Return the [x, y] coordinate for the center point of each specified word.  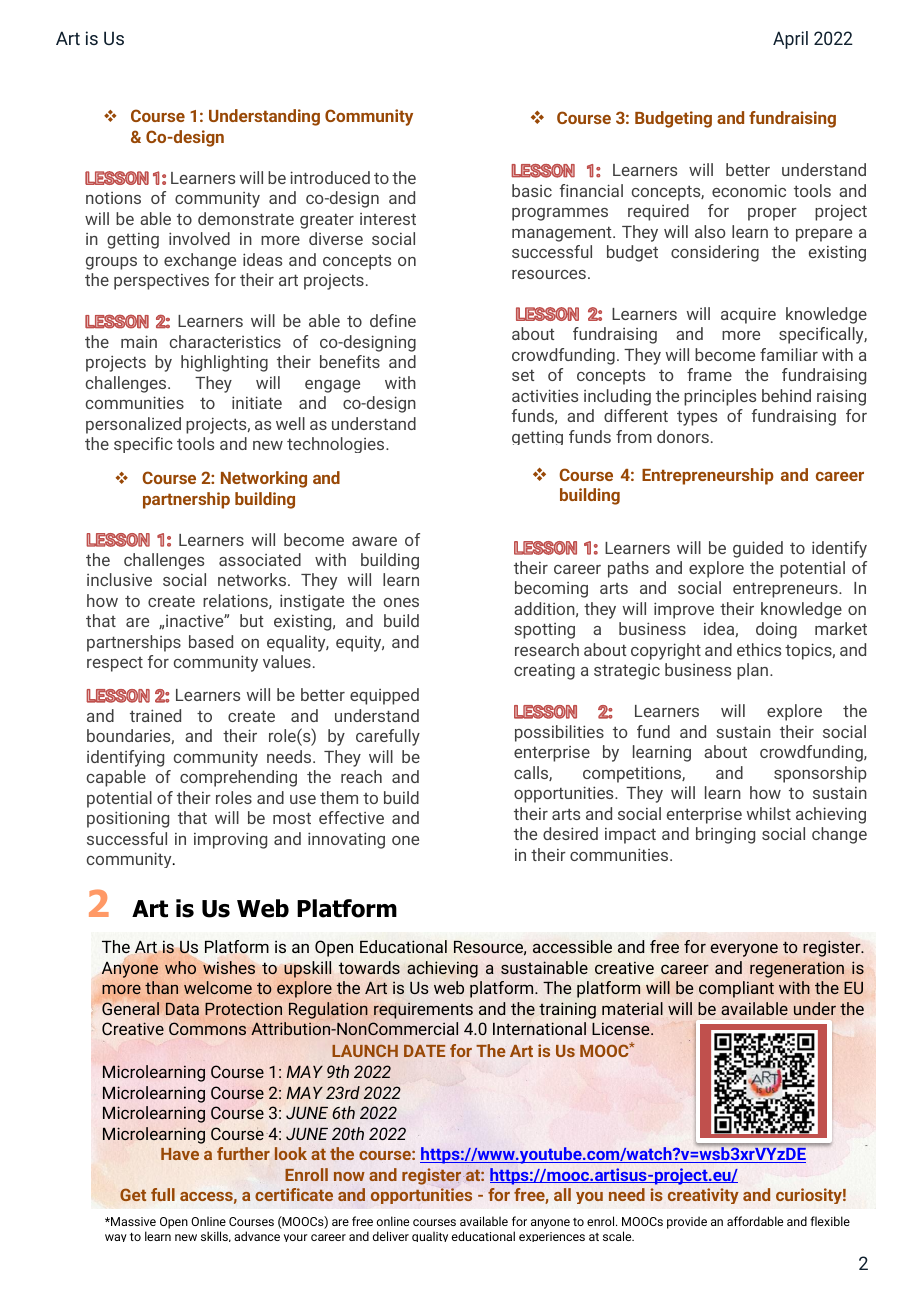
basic [532, 190]
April [790, 40]
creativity [703, 1196]
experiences [552, 1237]
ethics [759, 649]
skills [216, 1236]
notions [113, 198]
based [211, 641]
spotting [544, 631]
